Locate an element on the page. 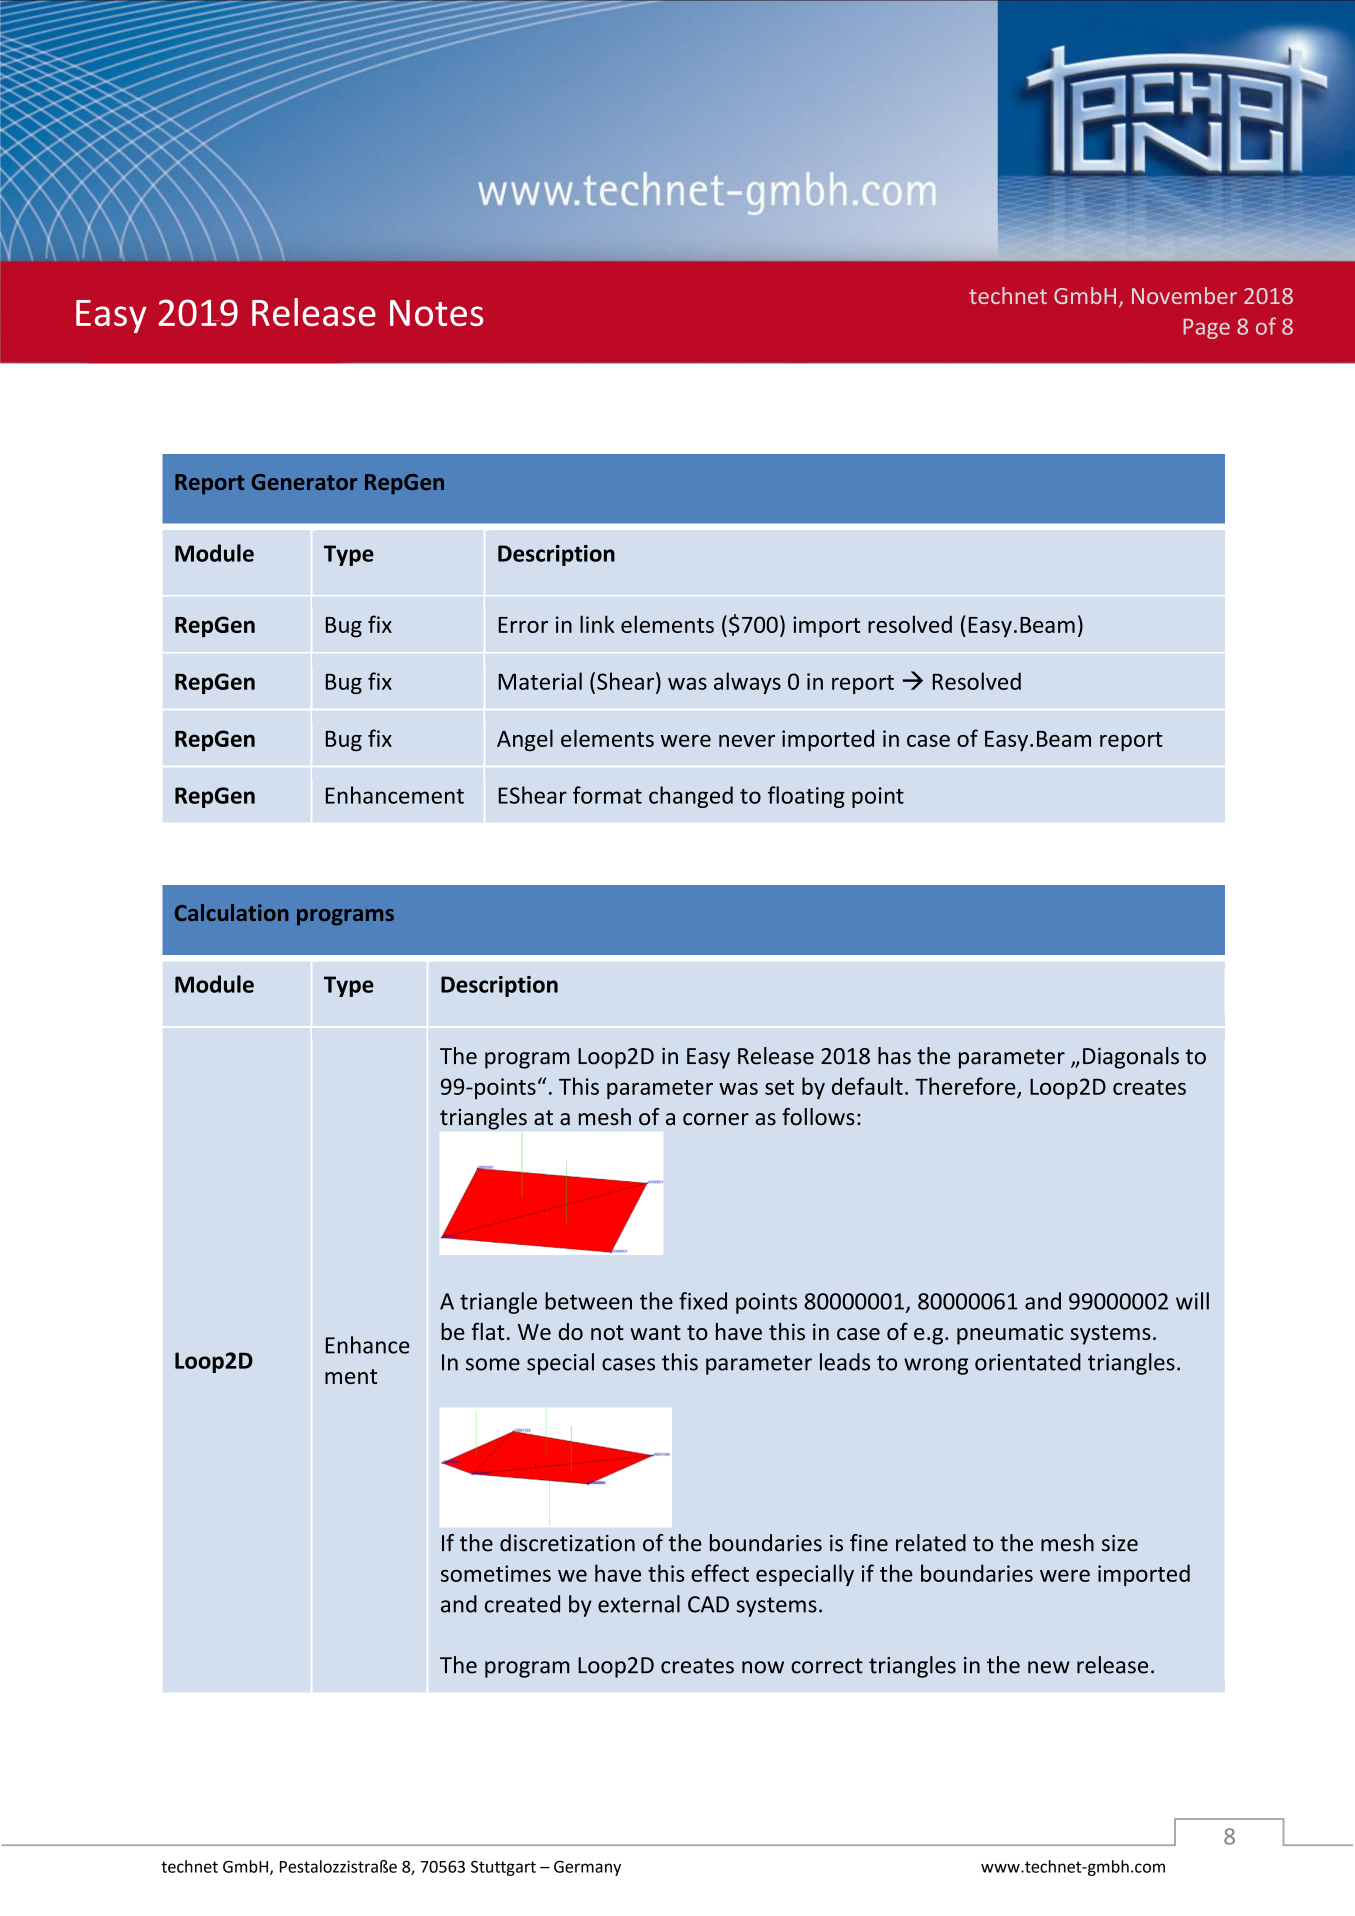 Image resolution: width=1355 pixels, height=1916 pixels. corner is located at coordinates (716, 1119).
